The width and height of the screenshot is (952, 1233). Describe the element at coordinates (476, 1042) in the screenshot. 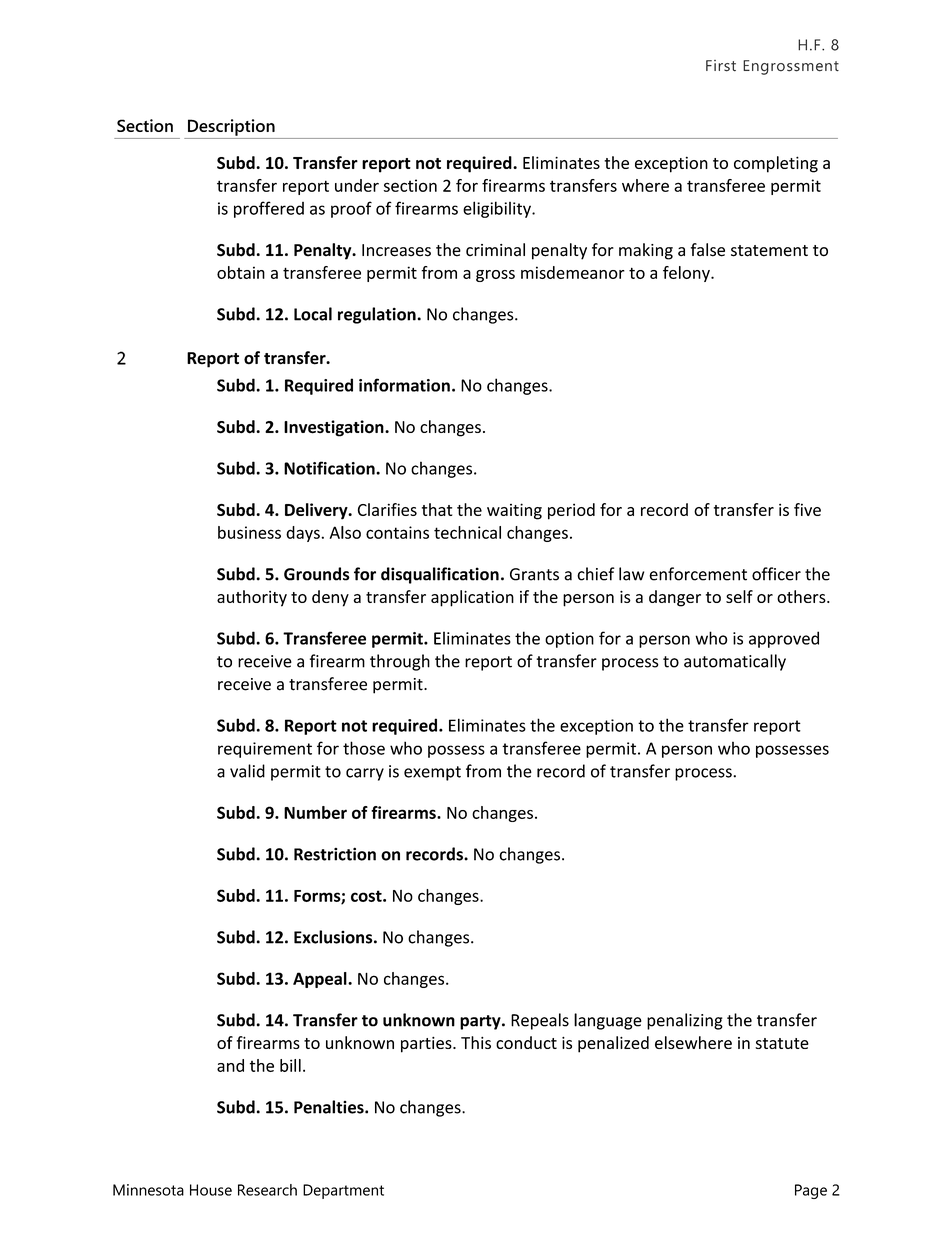

I see `This` at that location.
